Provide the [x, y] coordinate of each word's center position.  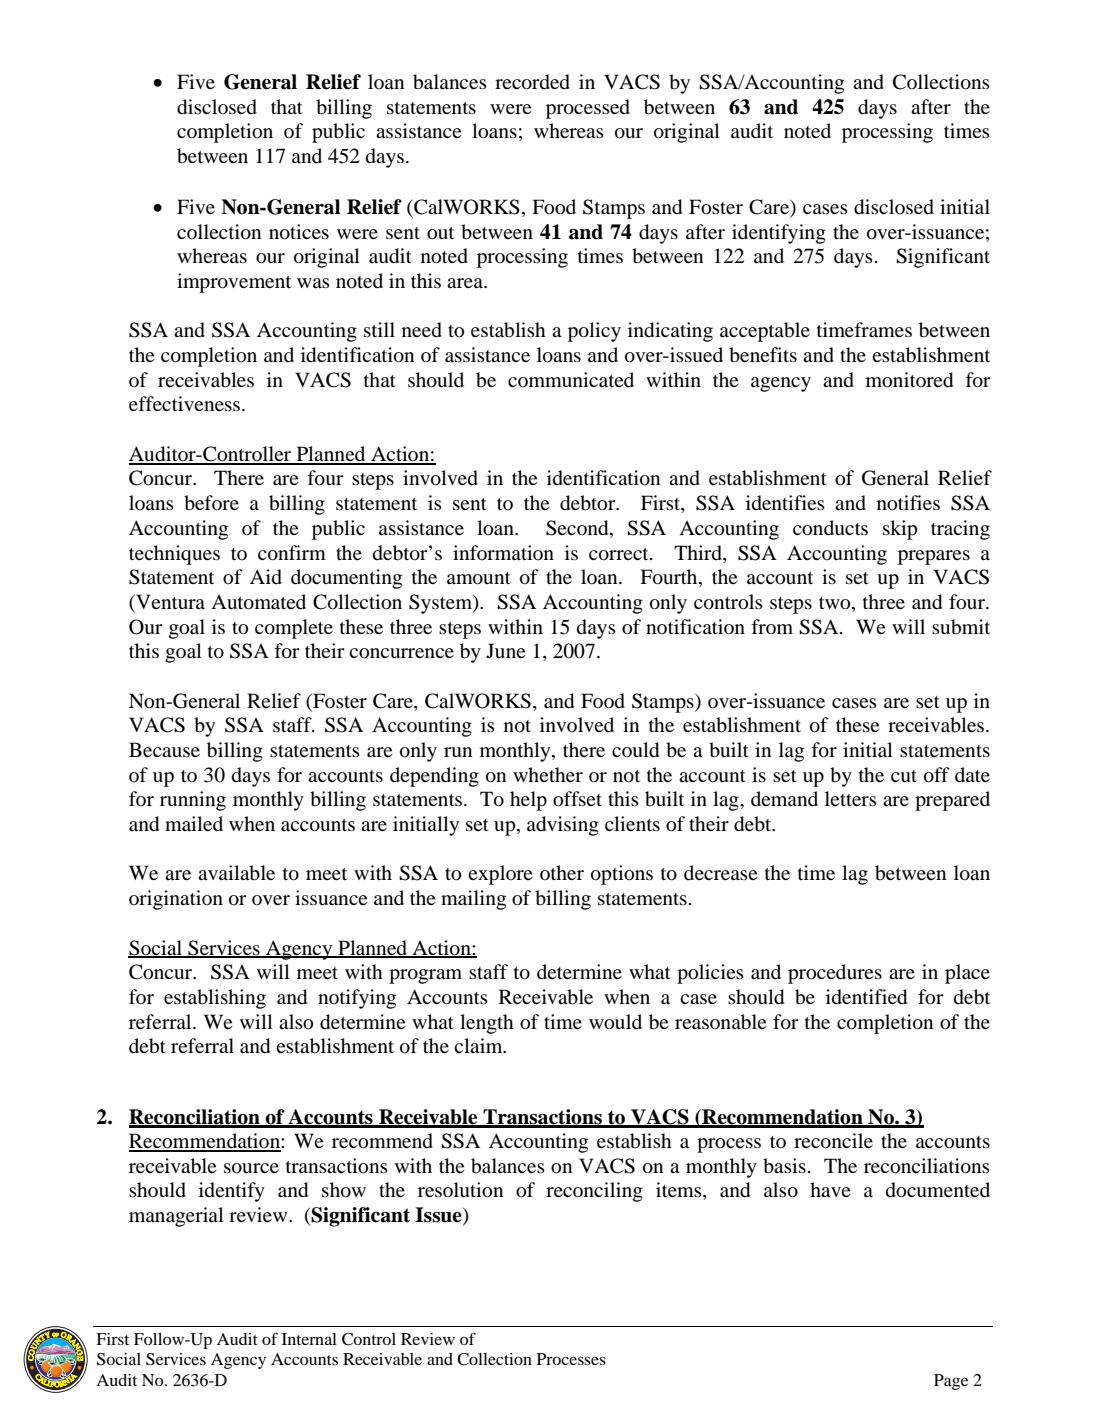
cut [904, 776]
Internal [309, 1339]
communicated [571, 379]
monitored [909, 380]
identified [866, 997]
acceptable [765, 332]
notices [299, 232]
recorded [532, 82]
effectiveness [184, 403]
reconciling [594, 1192]
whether [548, 774]
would [615, 1022]
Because [164, 749]
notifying [357, 999]
